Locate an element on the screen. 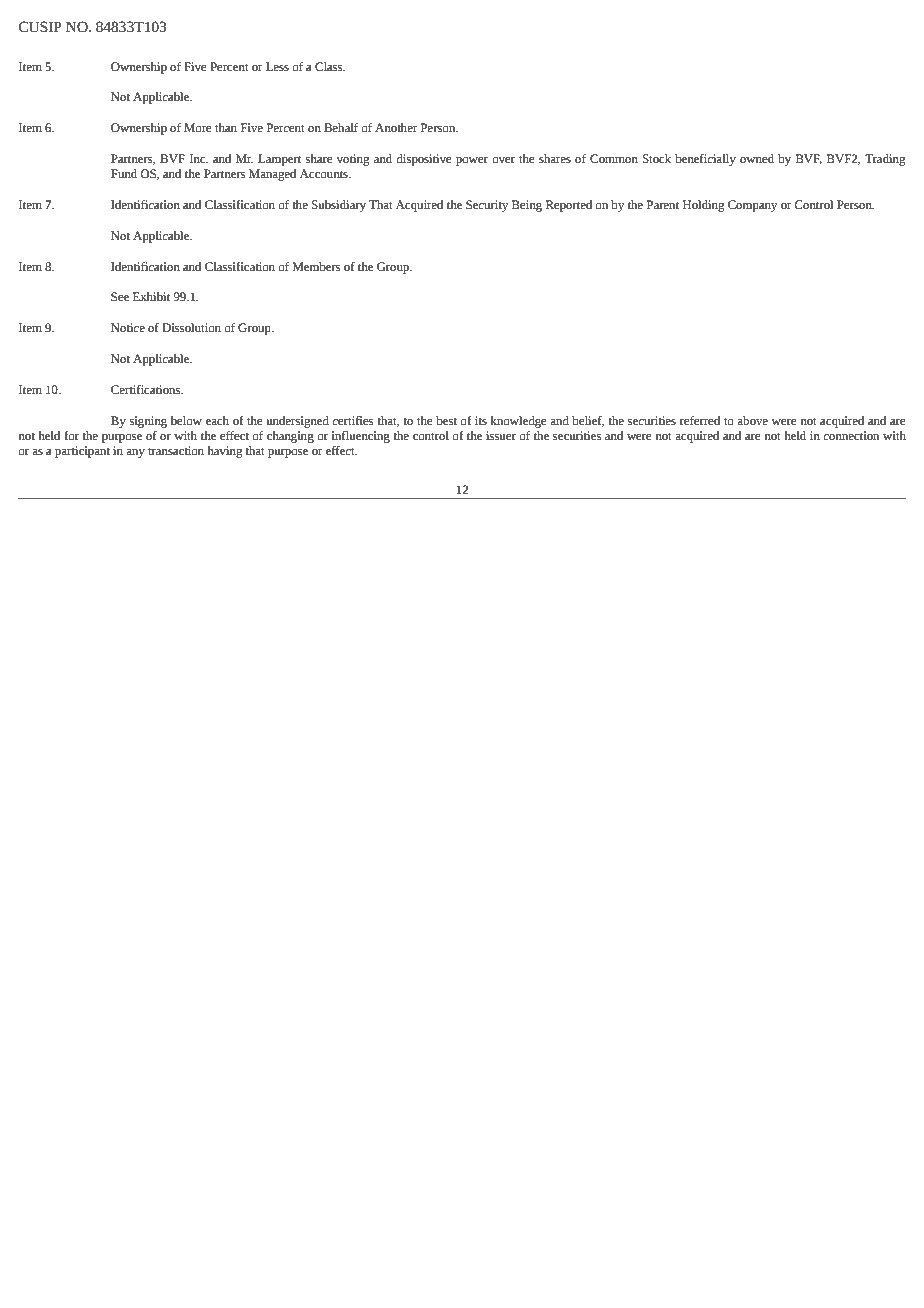 The height and width of the screenshot is (1308, 924). owned is located at coordinates (757, 159).
